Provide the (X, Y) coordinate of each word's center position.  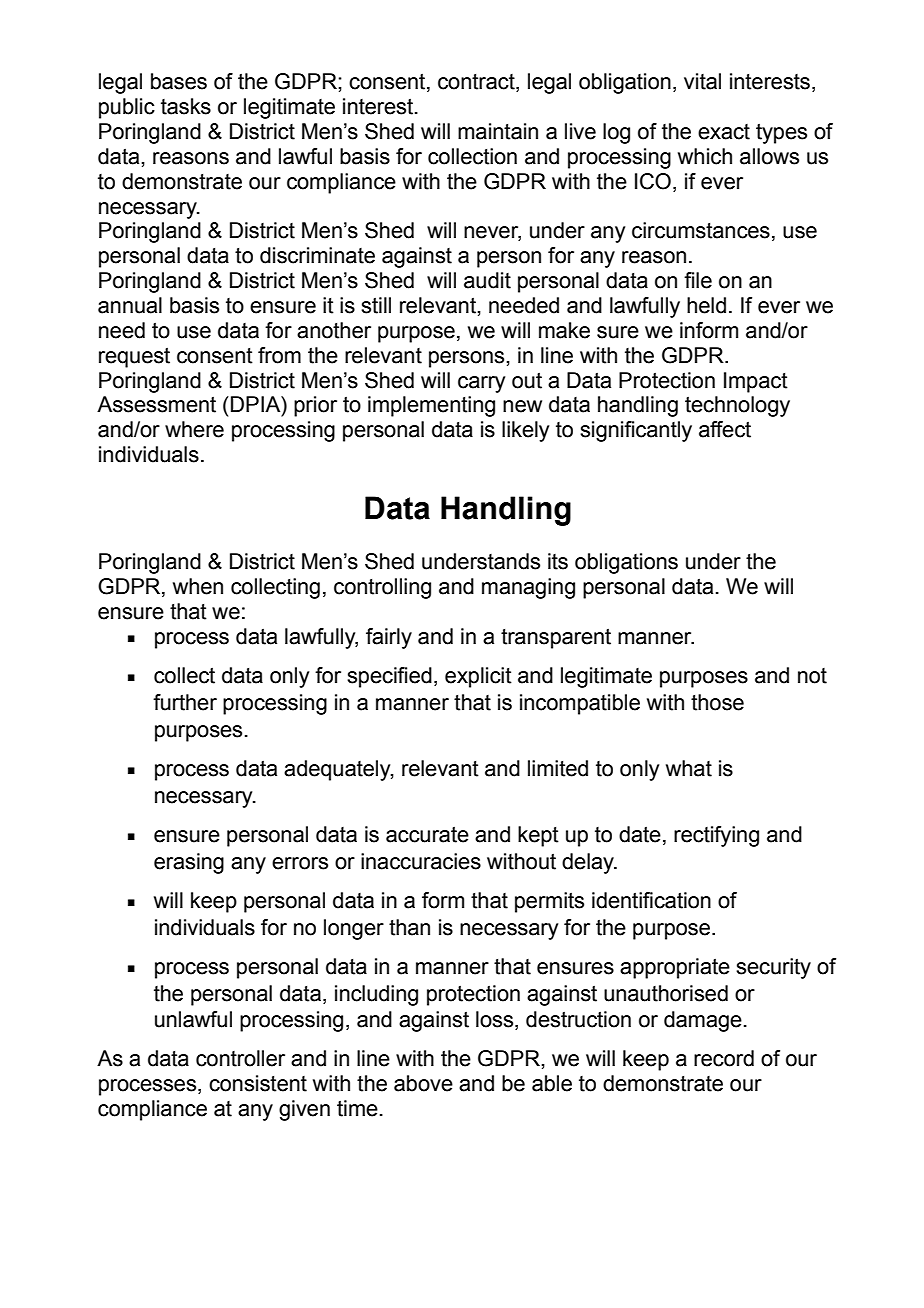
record (724, 1058)
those (717, 702)
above (423, 1083)
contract (477, 83)
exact (724, 132)
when (198, 586)
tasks (186, 106)
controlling (382, 588)
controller (240, 1058)
